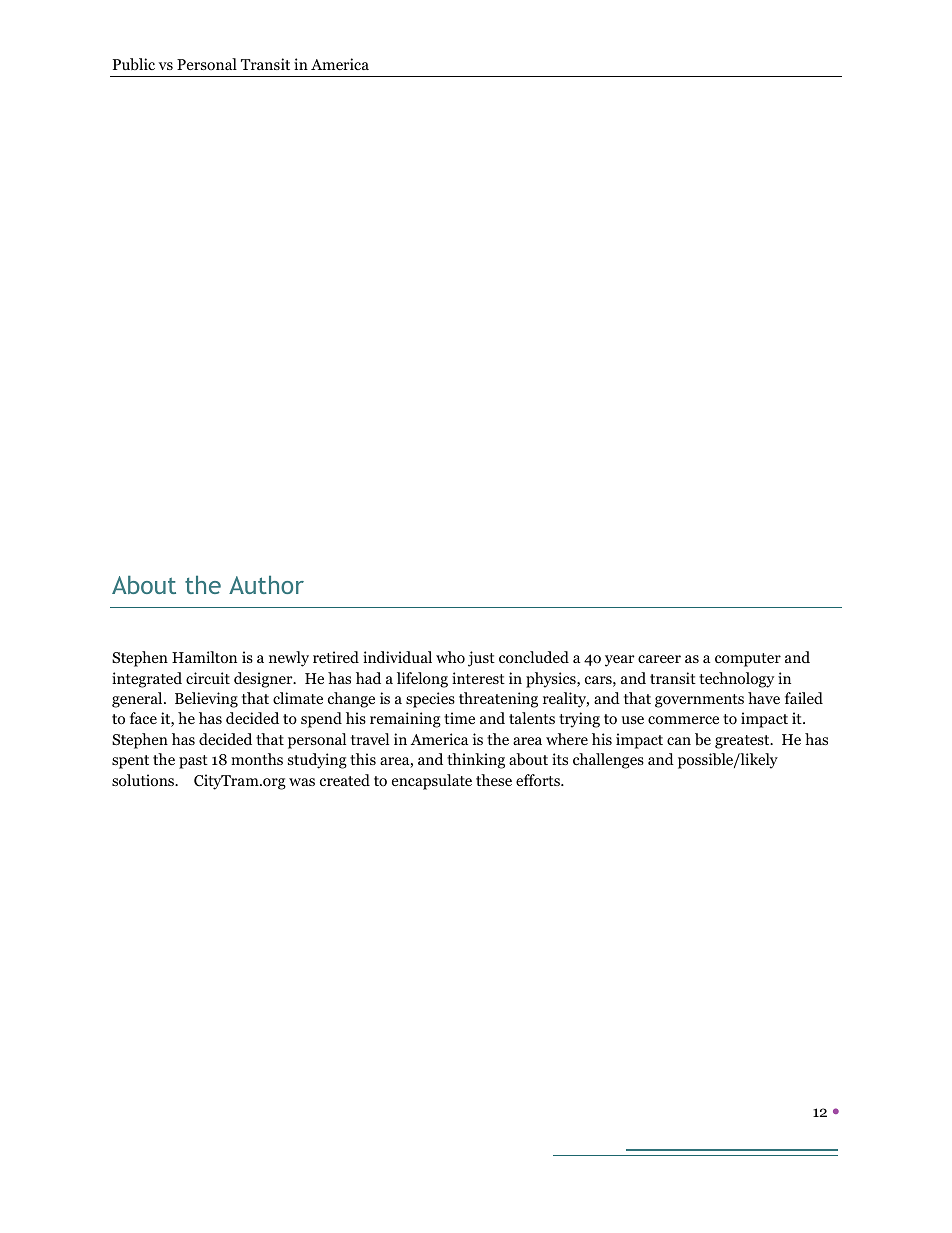 This screenshot has width=952, height=1233. Describe the element at coordinates (659, 659) in the screenshot. I see `career` at that location.
